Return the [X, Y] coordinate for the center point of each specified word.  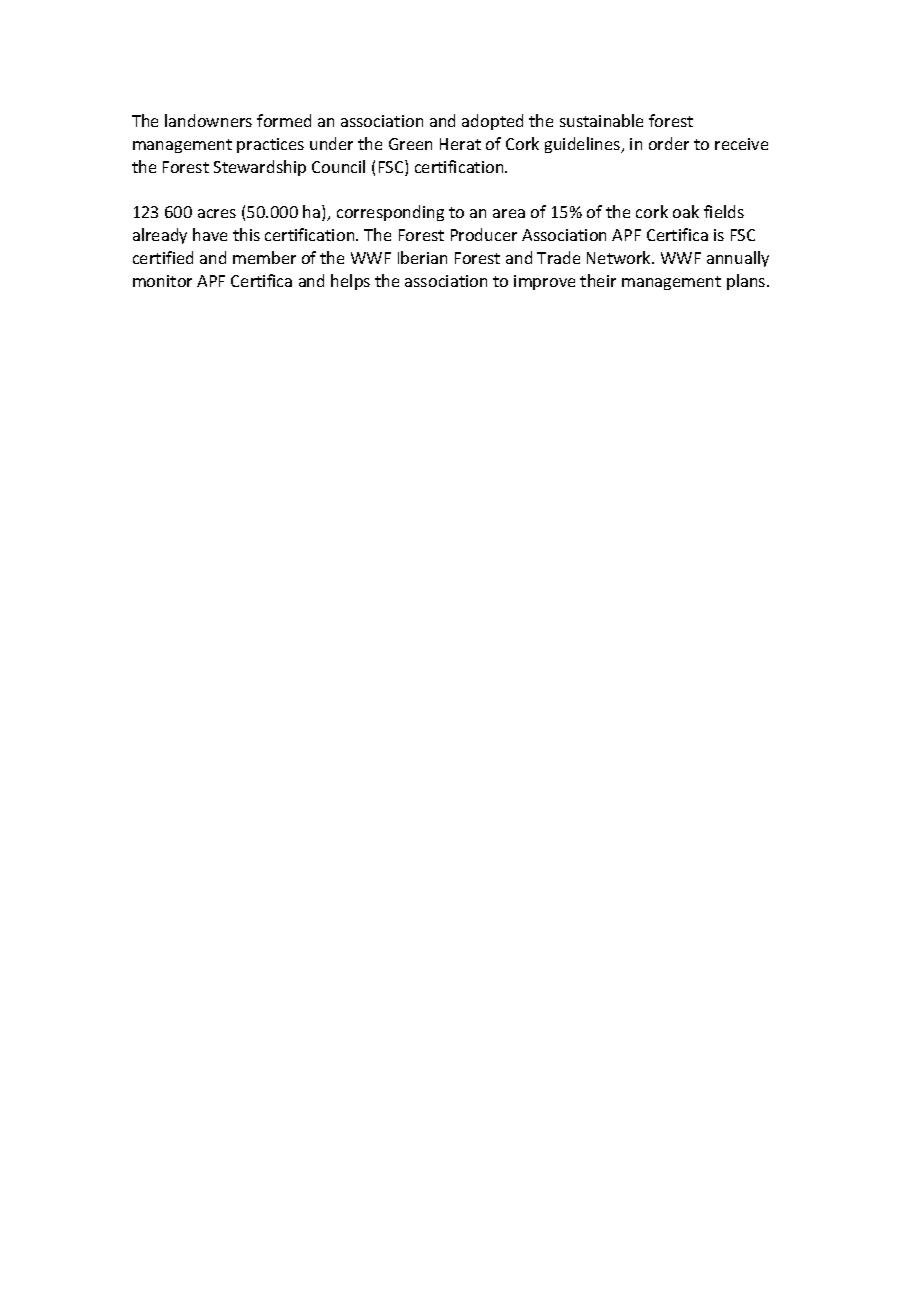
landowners [208, 120]
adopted [492, 122]
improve [544, 282]
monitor [162, 281]
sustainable [601, 120]
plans [747, 282]
